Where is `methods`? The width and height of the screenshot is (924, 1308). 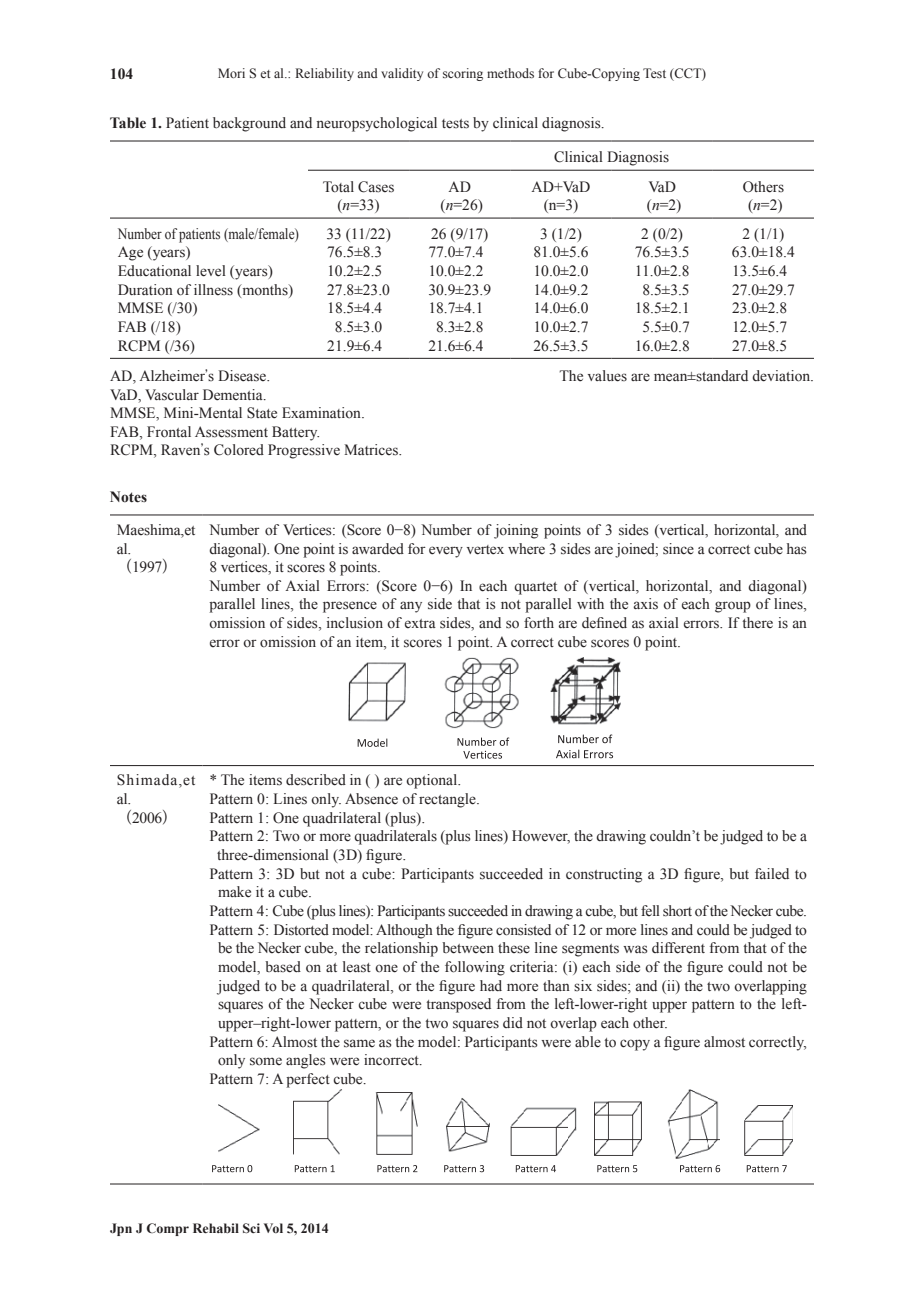
methods is located at coordinates (510, 73).
